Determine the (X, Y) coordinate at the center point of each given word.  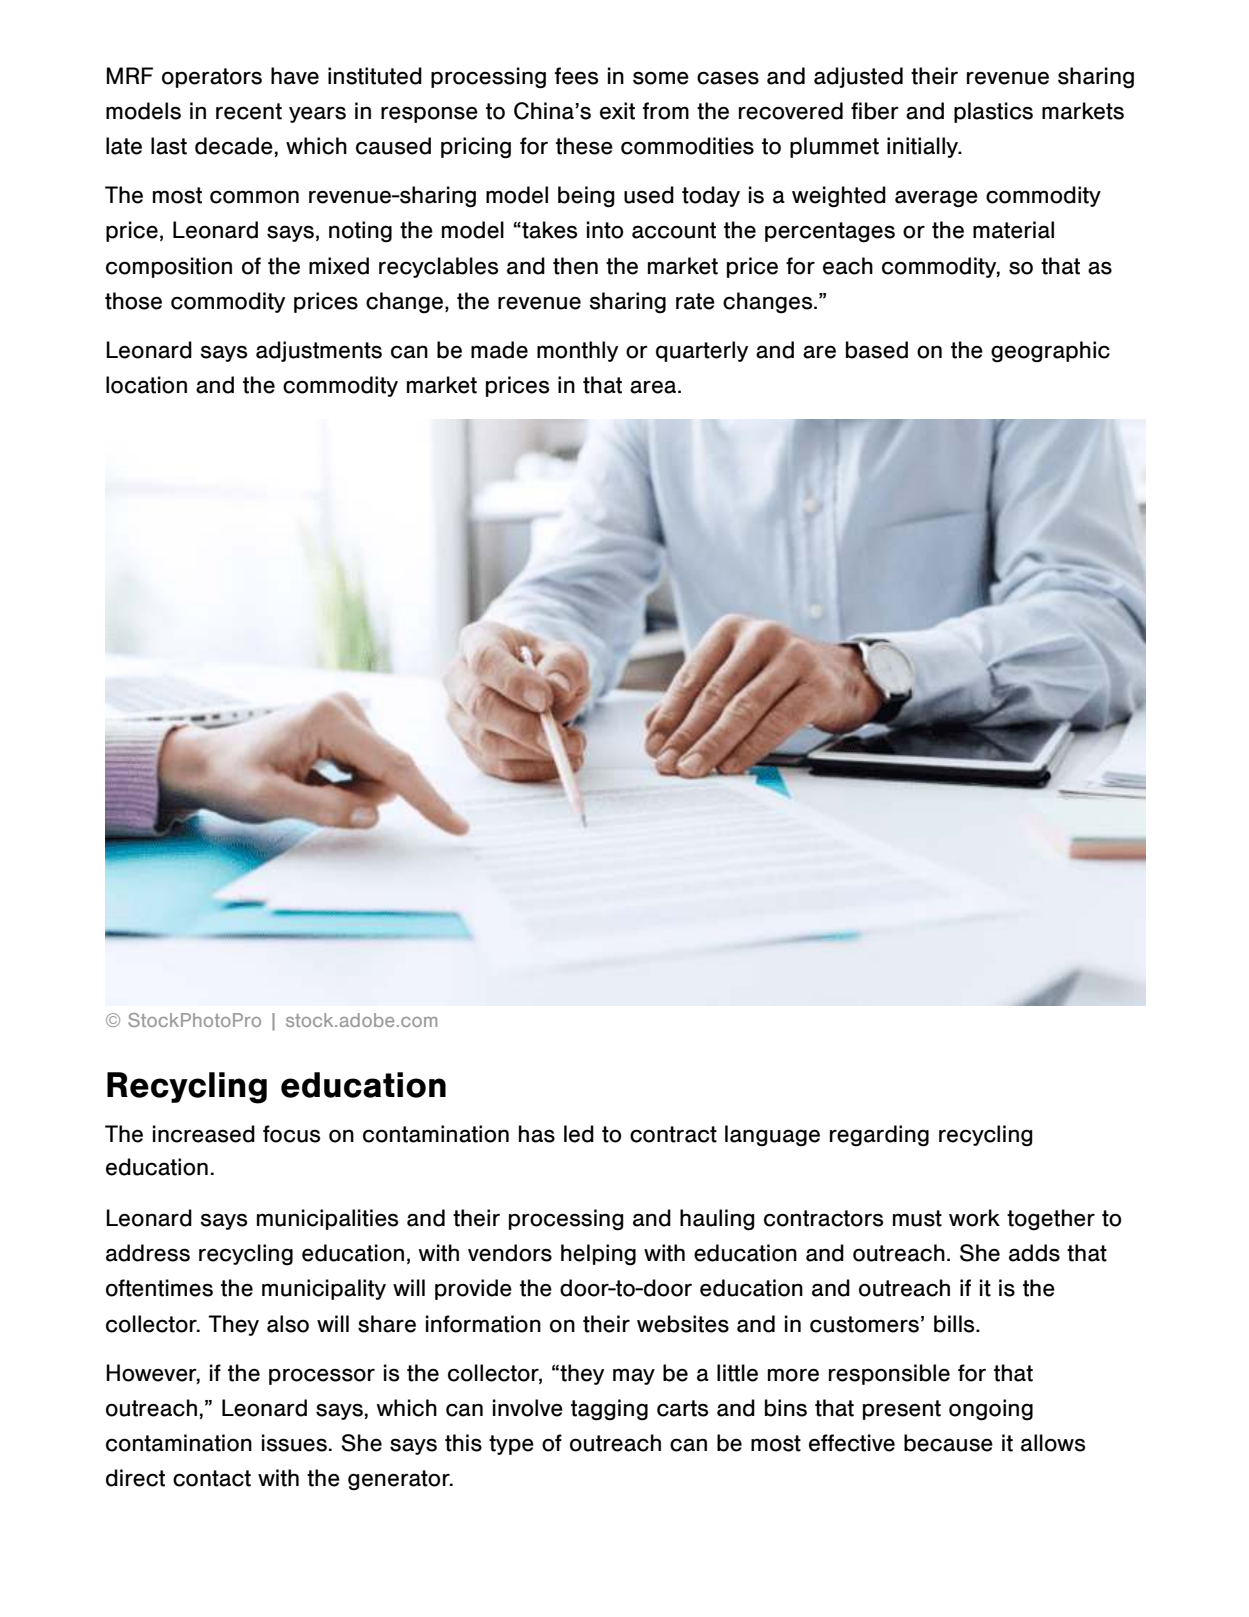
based (877, 350)
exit (617, 111)
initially (924, 147)
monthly (577, 351)
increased (204, 1134)
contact (212, 1478)
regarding (879, 1136)
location (146, 385)
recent (249, 111)
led (579, 1134)
